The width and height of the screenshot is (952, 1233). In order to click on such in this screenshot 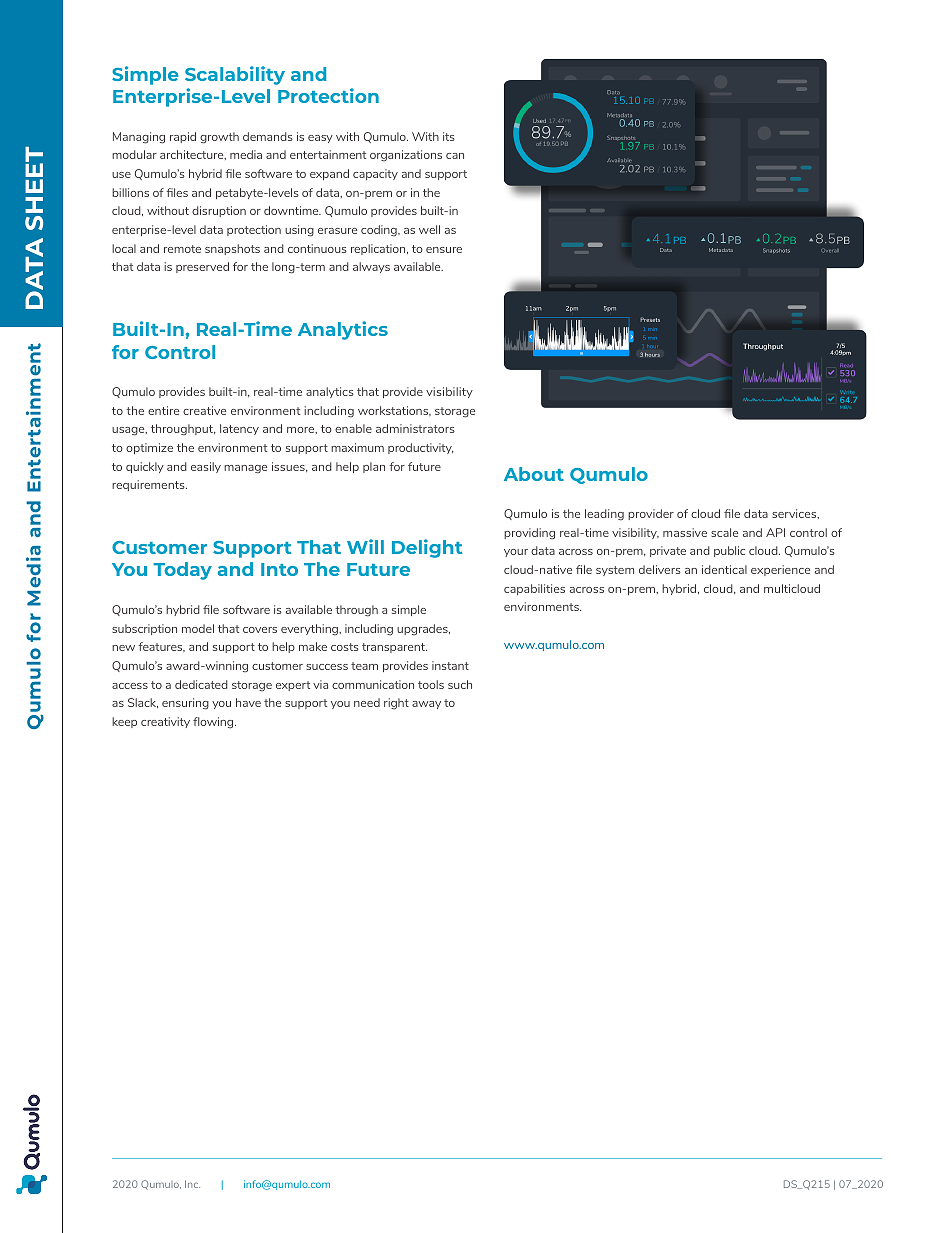, I will do `click(460, 684)`.
